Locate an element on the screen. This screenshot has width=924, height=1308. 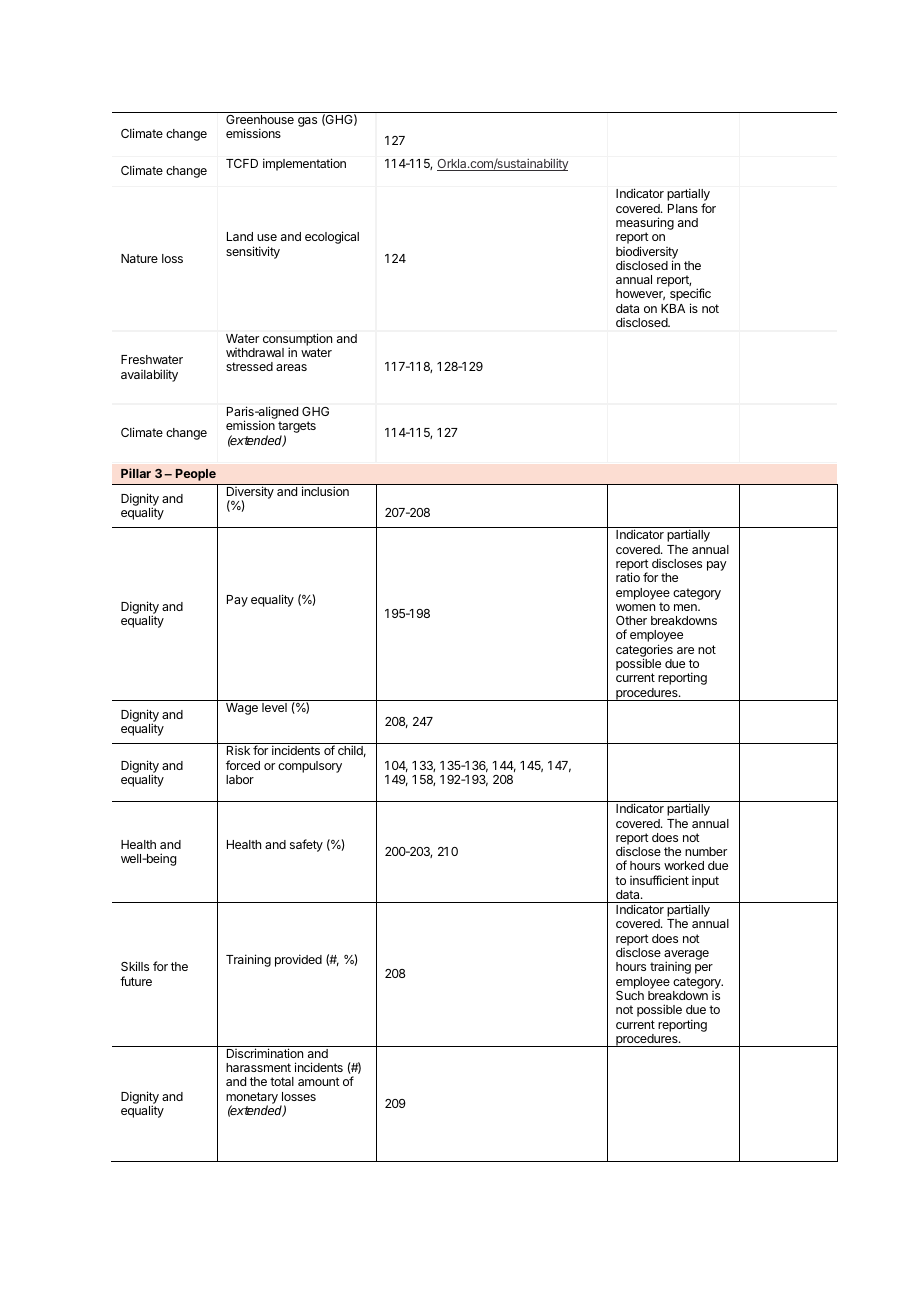
People is located at coordinates (196, 475).
